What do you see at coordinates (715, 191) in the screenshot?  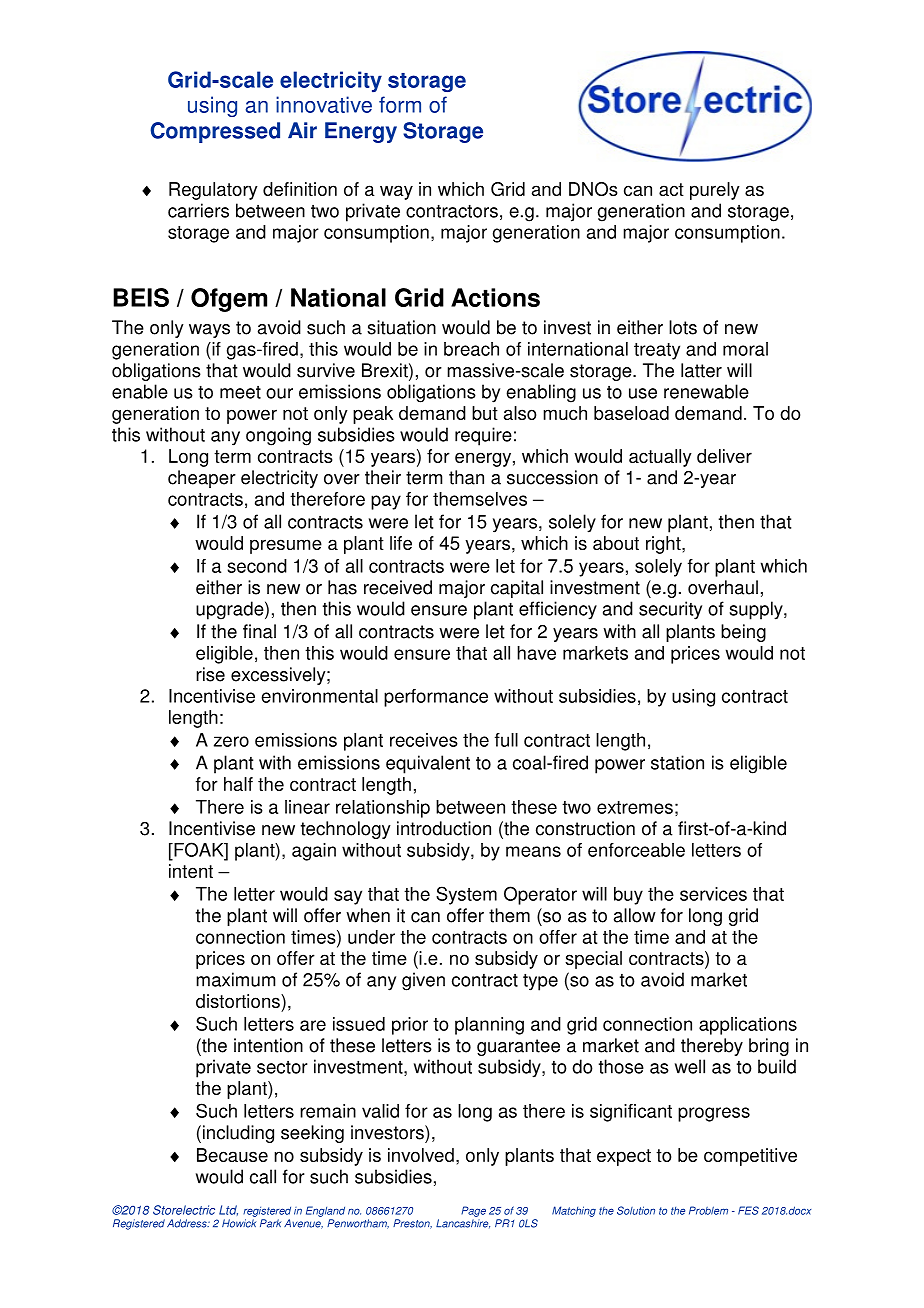 I see `purely` at bounding box center [715, 191].
